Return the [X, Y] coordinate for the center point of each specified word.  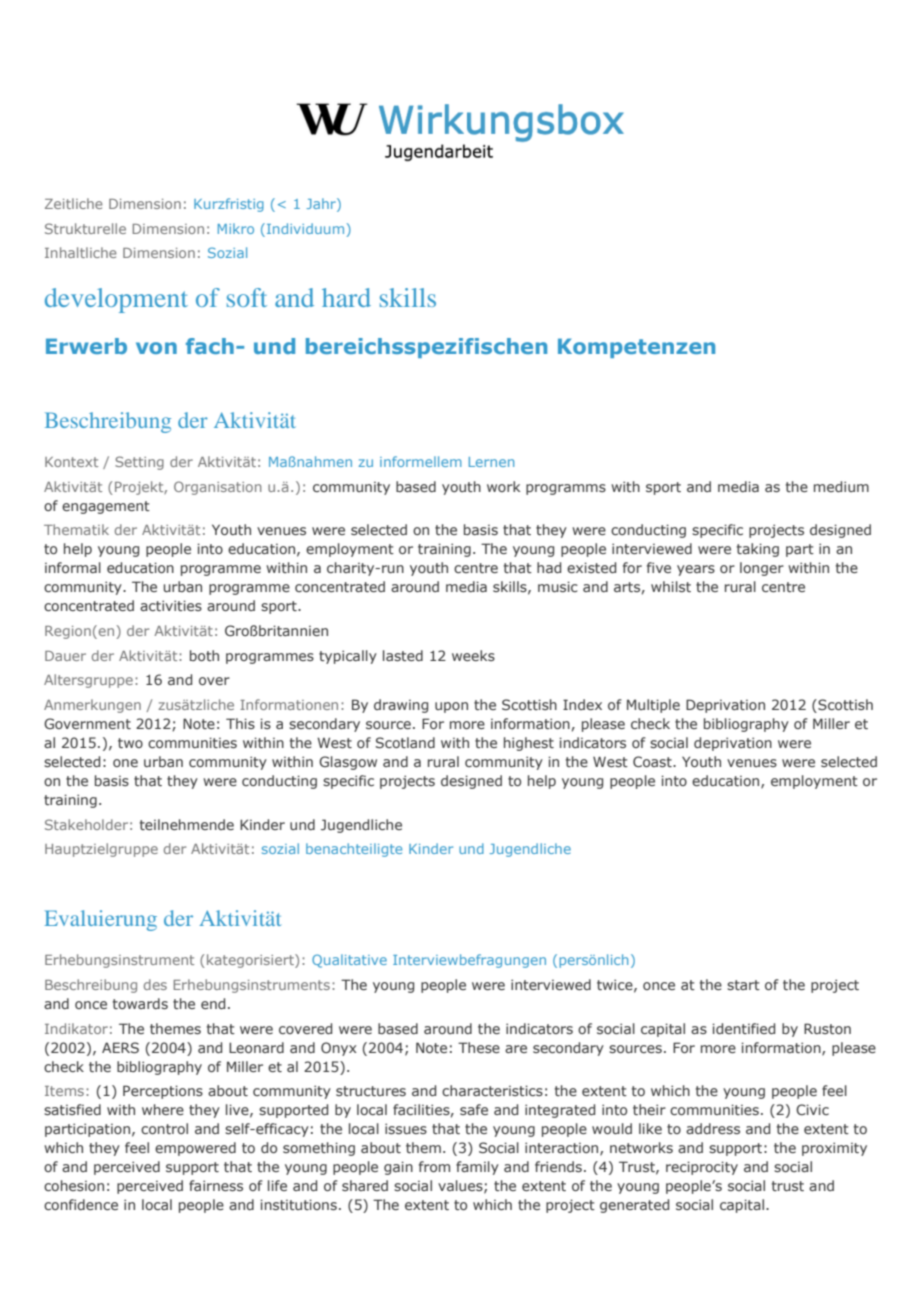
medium [841, 486]
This [240, 723]
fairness [216, 1185]
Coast [653, 761]
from [434, 1166]
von [156, 348]
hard [346, 297]
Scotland [405, 742]
